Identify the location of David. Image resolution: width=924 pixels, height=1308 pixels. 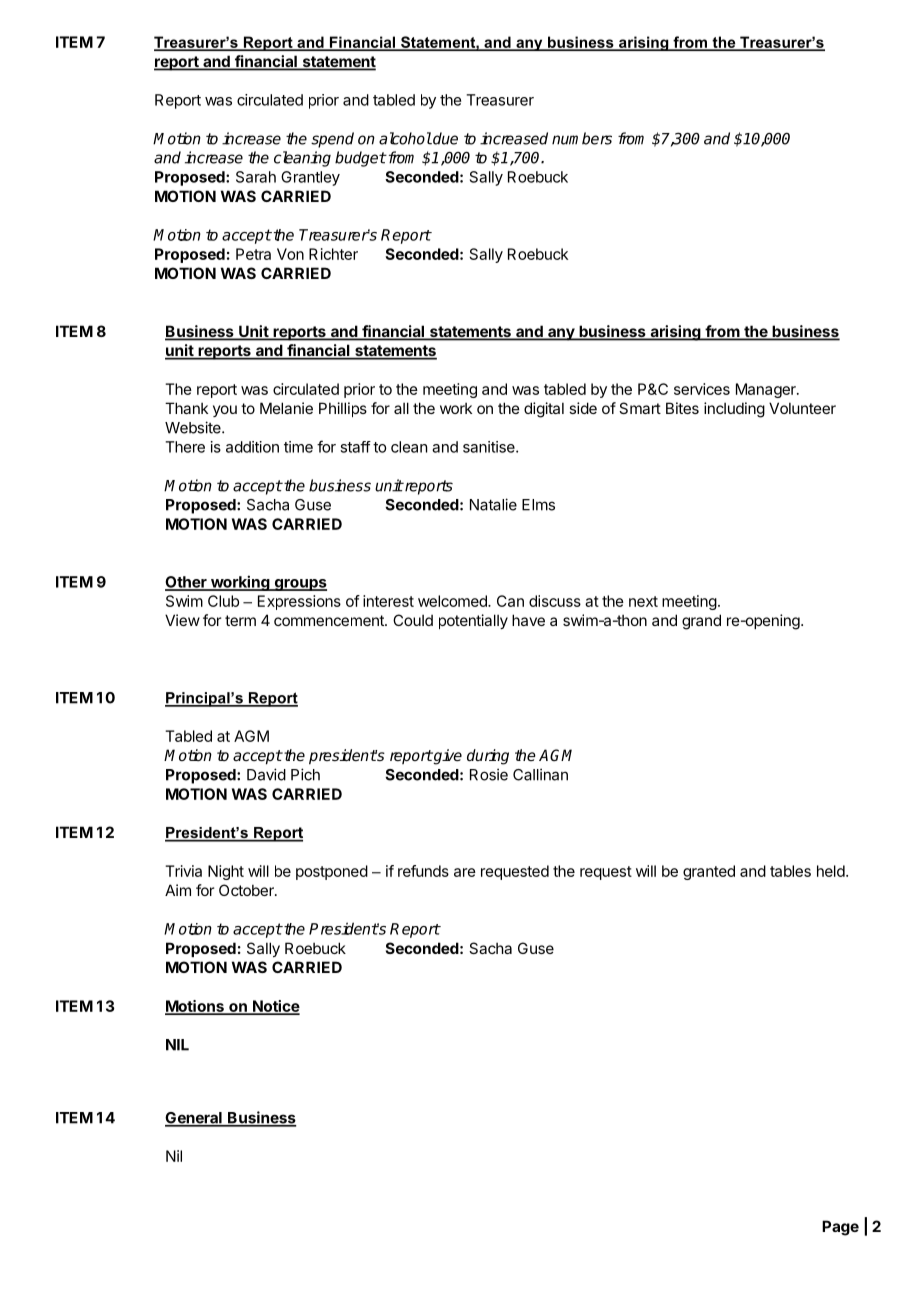
(266, 774).
